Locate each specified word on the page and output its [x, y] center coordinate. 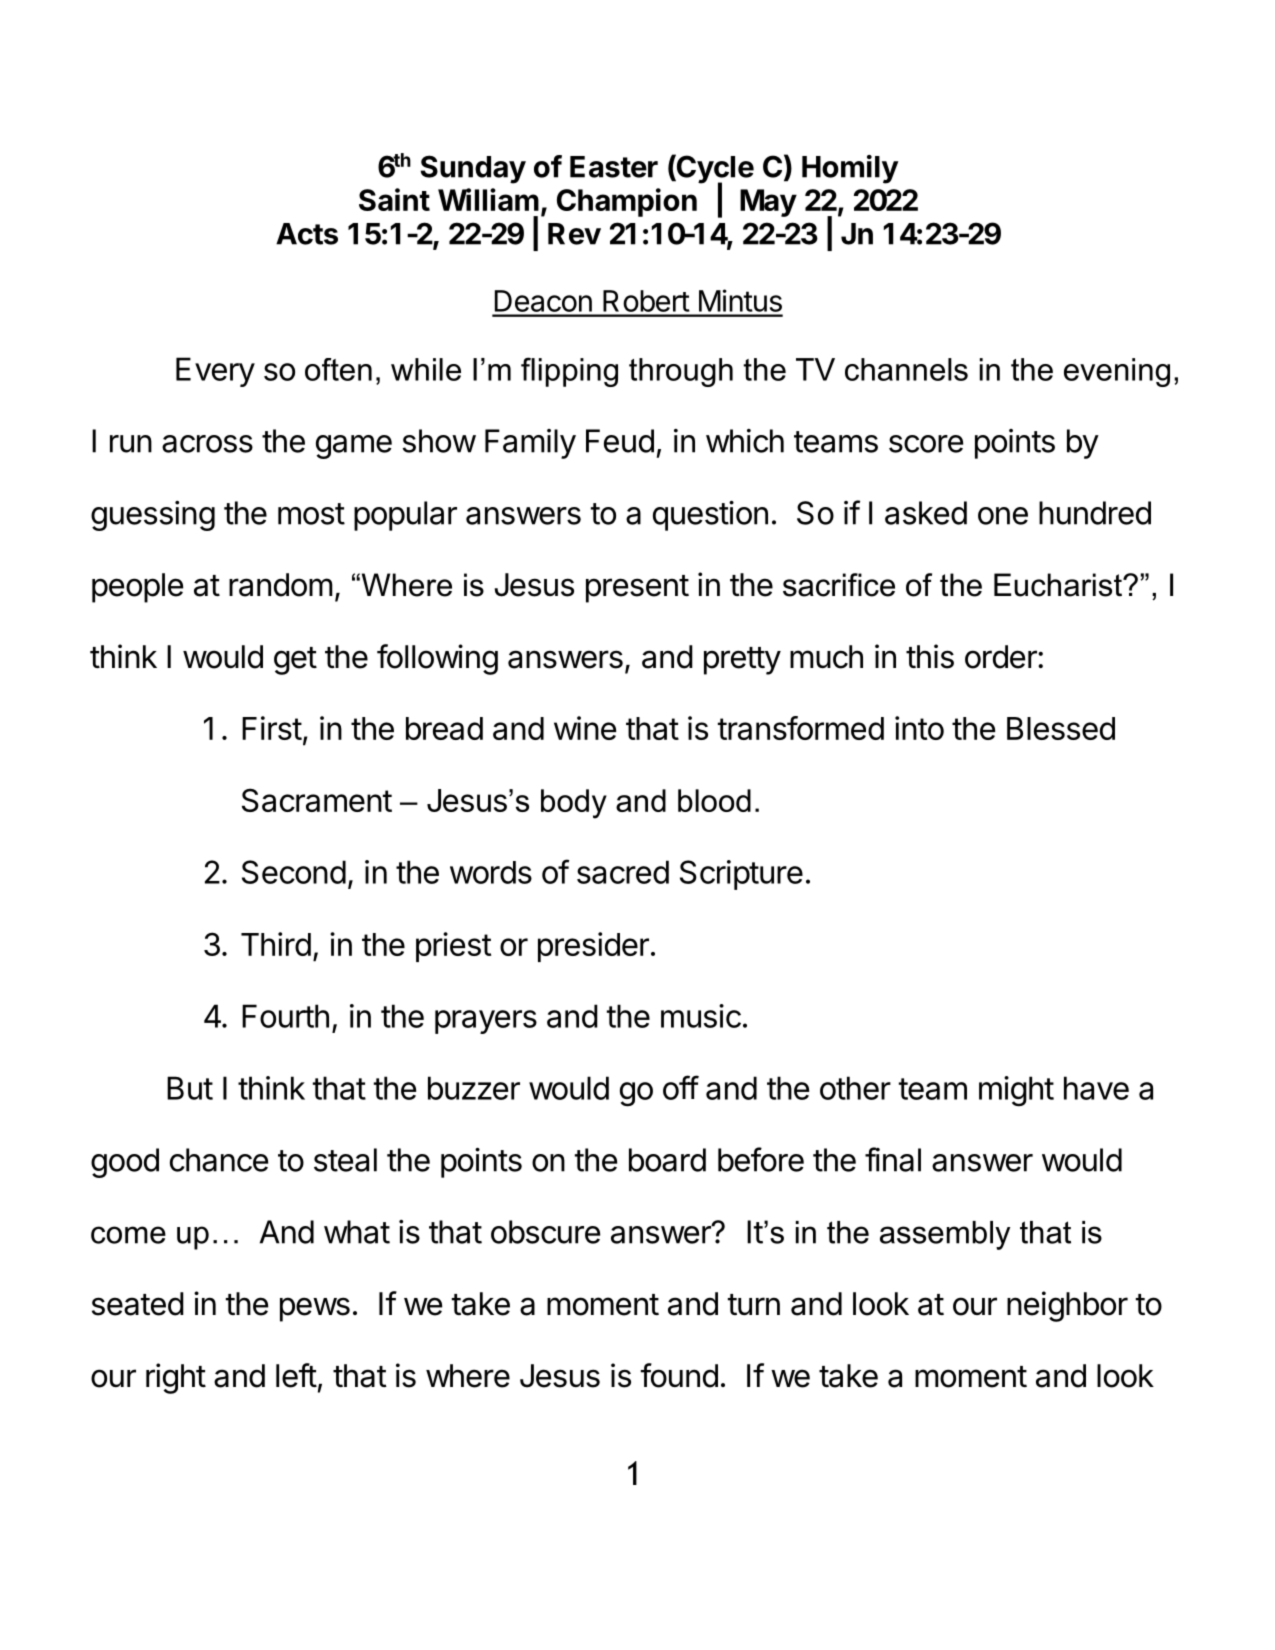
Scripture [741, 875]
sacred [623, 872]
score [926, 444]
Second [294, 872]
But [190, 1088]
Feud [620, 441]
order [1002, 657]
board [667, 1160]
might [1016, 1091]
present [637, 589]
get [295, 661]
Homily [850, 169]
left [296, 1375]
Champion [627, 202]
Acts [307, 234]
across [207, 444]
